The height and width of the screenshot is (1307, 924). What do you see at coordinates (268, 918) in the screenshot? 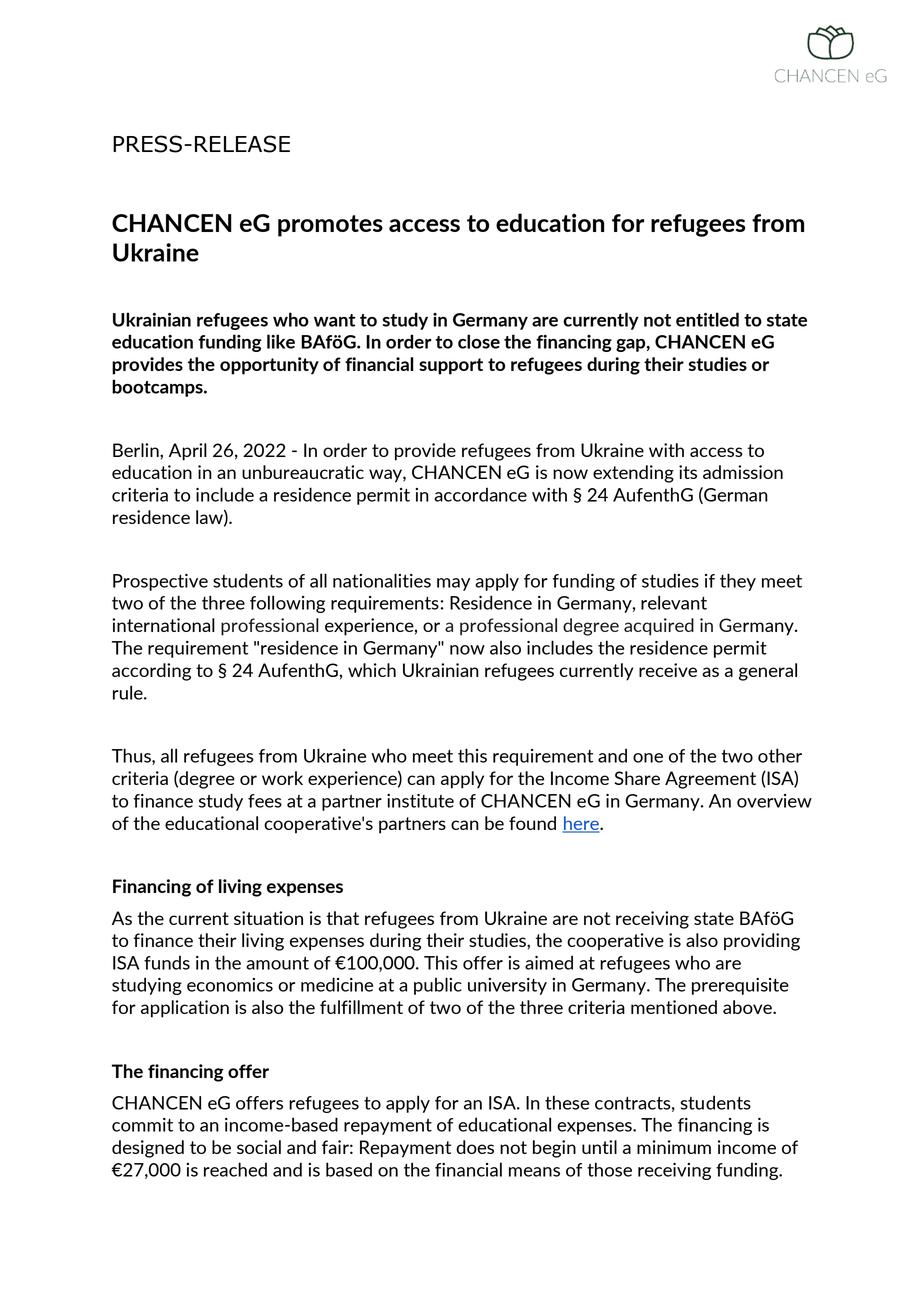
I see `situation` at bounding box center [268, 918].
